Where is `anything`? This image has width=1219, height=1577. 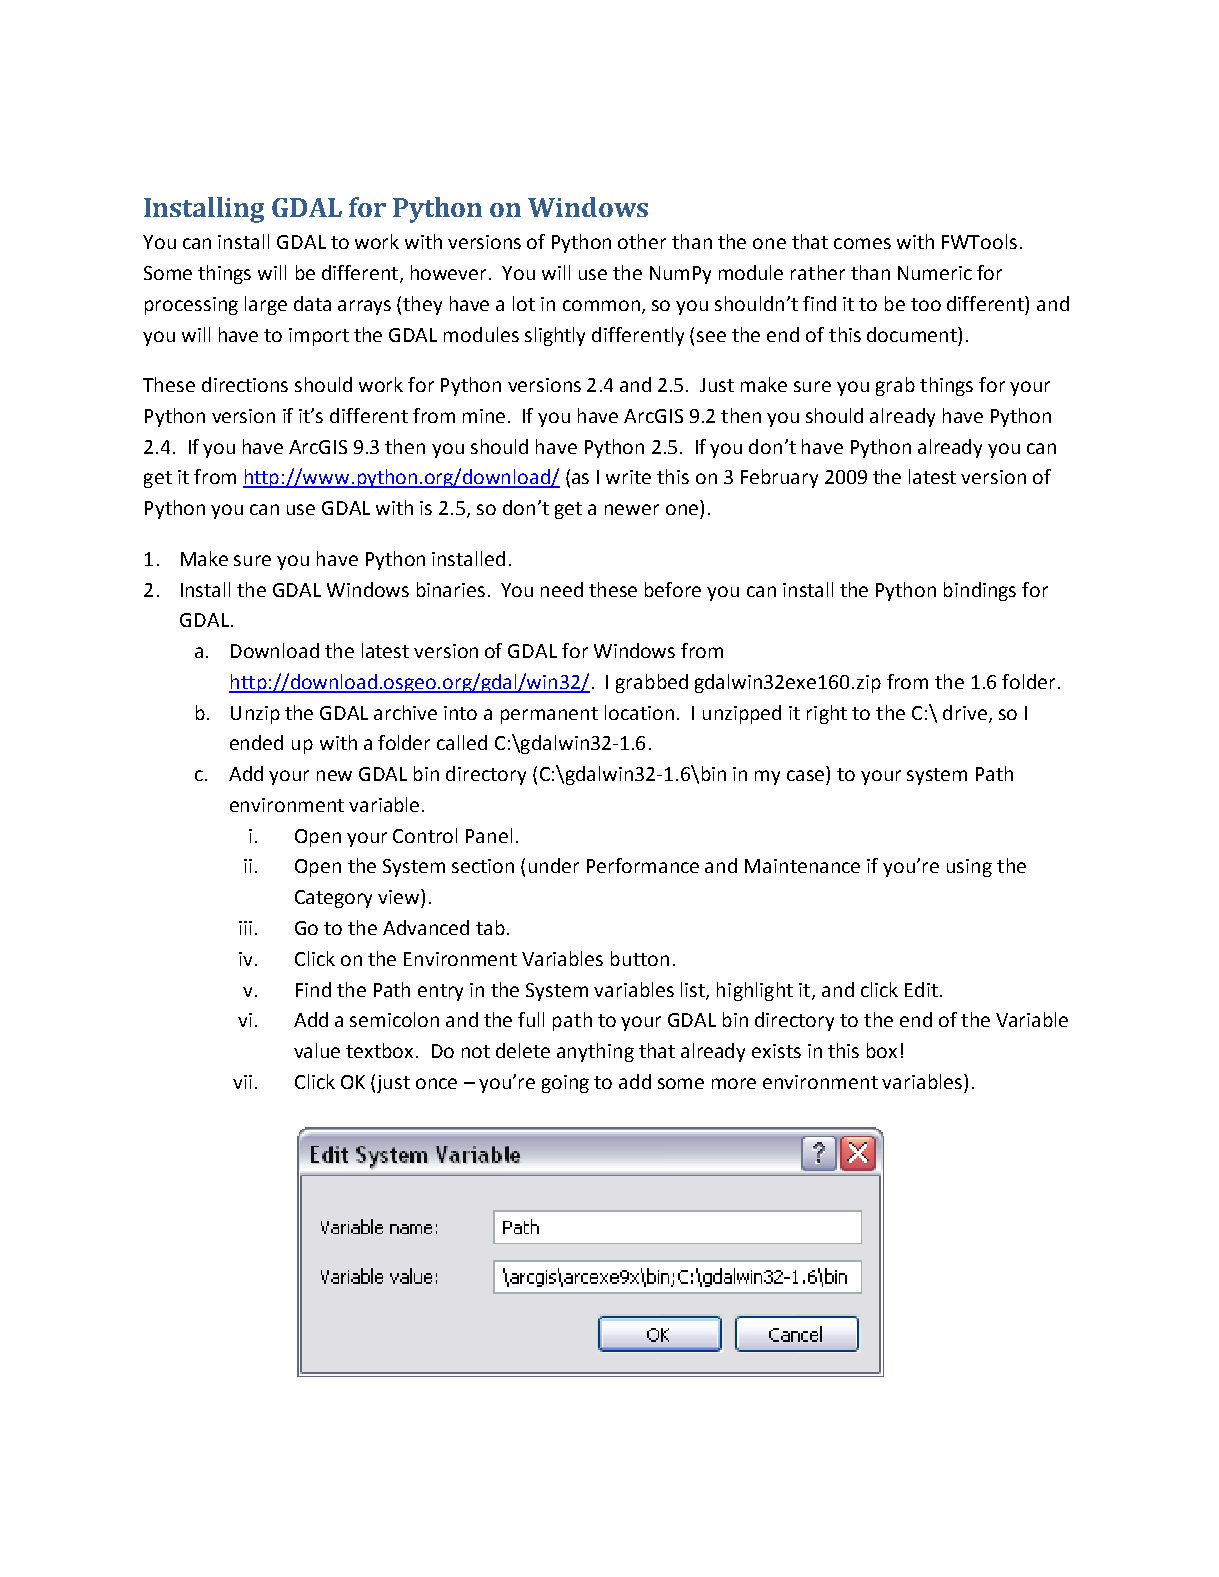
anything is located at coordinates (595, 1052).
